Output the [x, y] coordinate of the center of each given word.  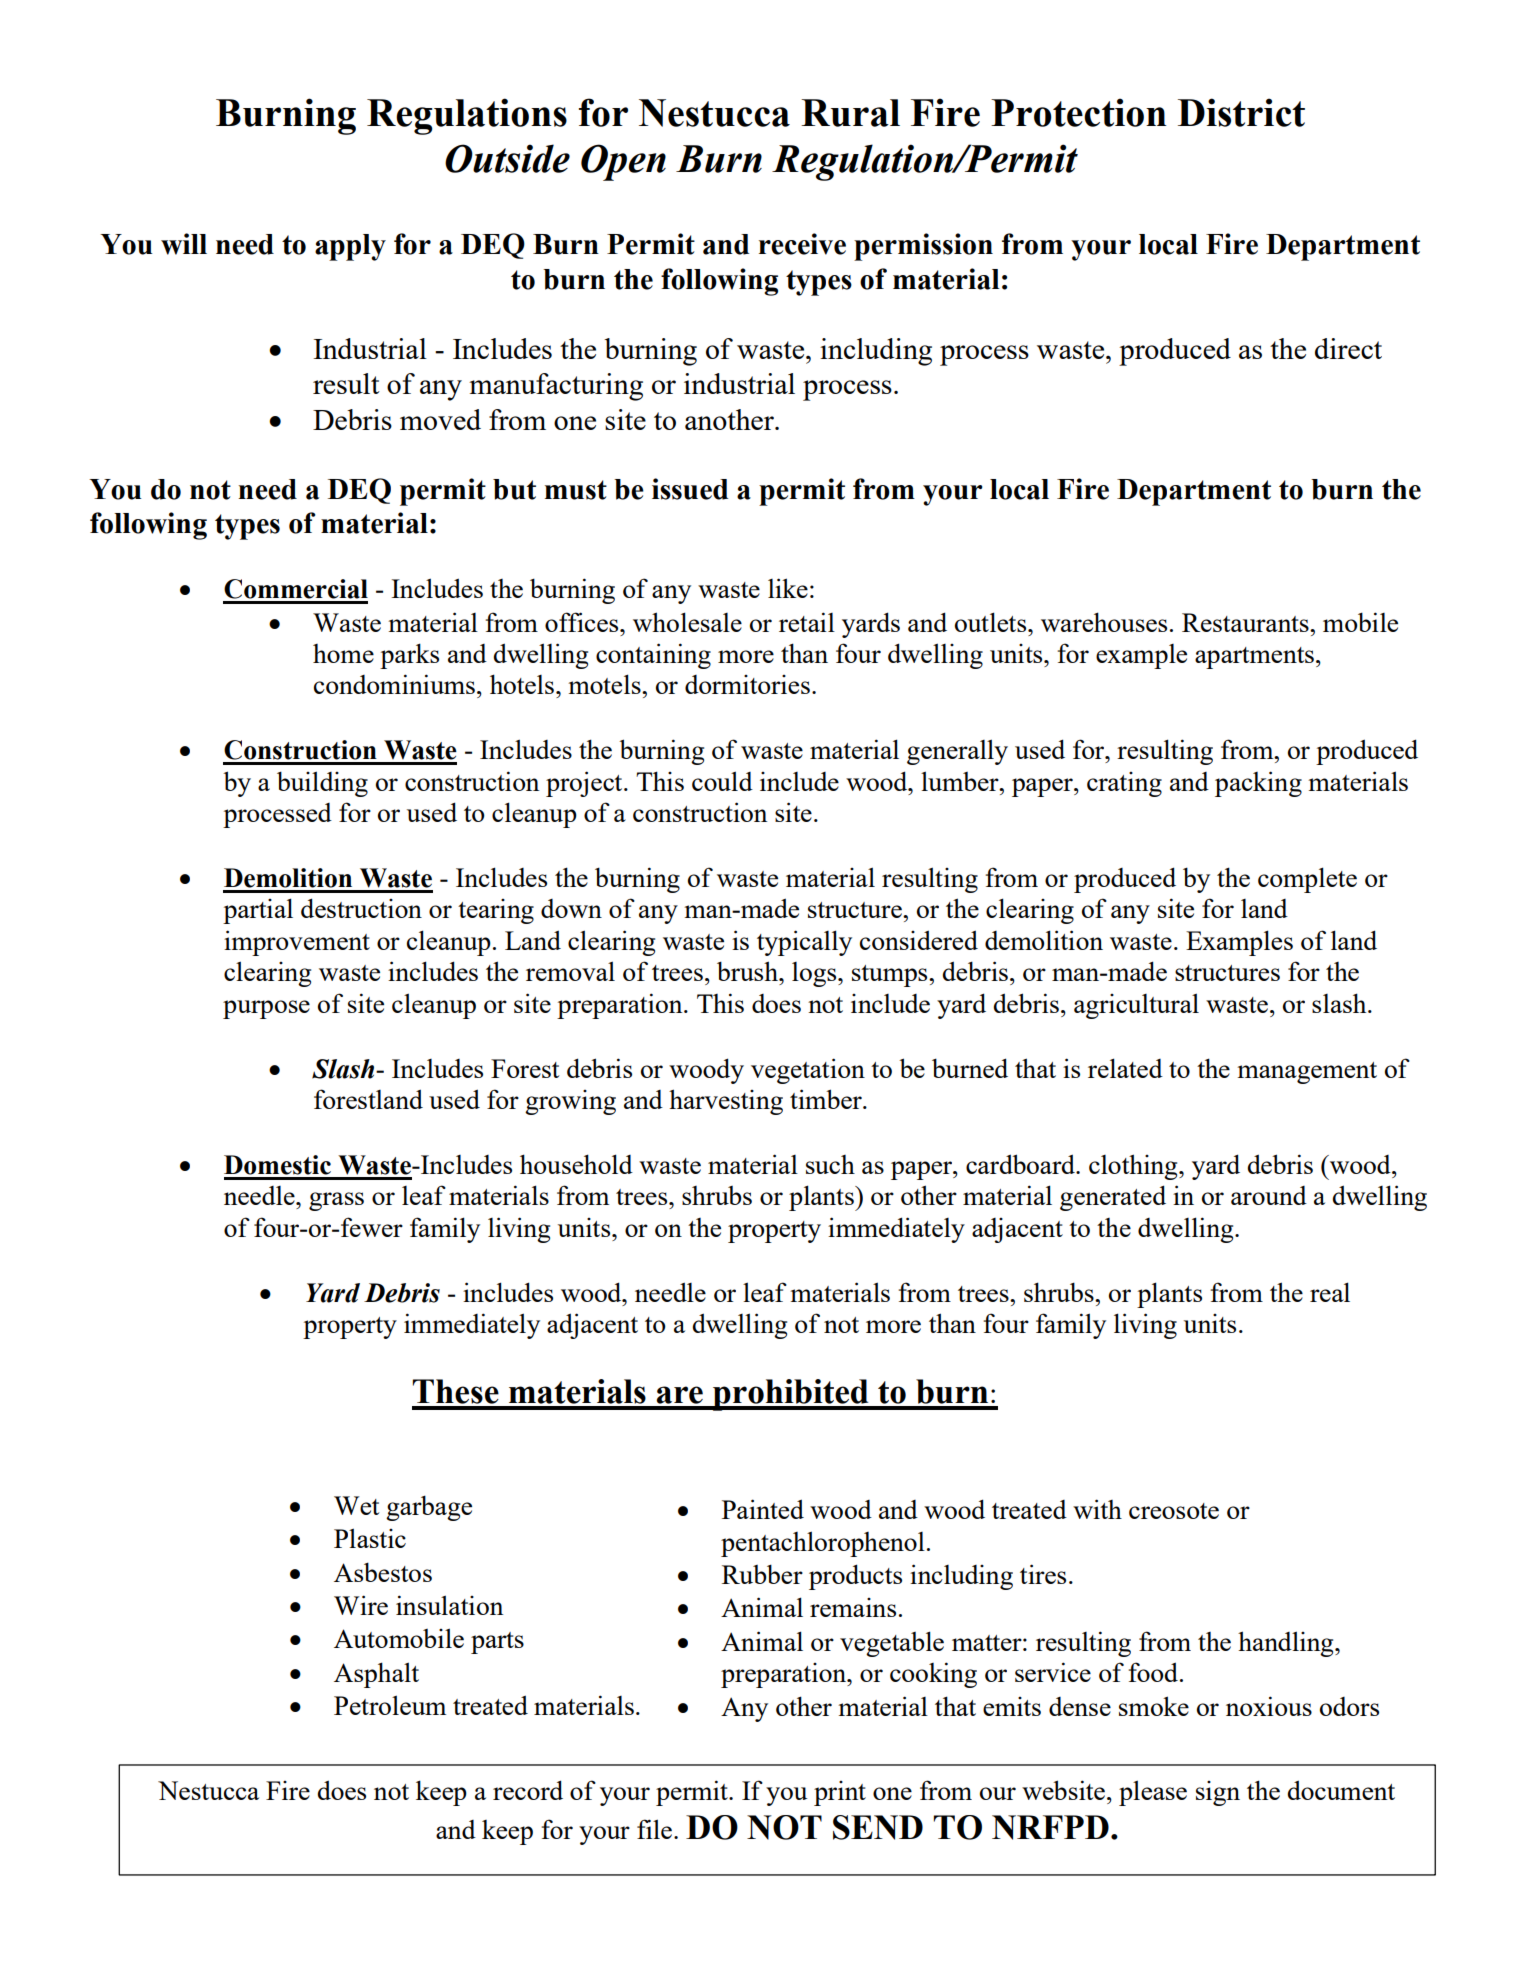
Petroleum [390, 1705]
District [1241, 112]
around [1269, 1195]
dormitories [747, 684]
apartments [1254, 658]
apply [350, 247]
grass [336, 1201]
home [343, 653]
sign [1218, 1793]
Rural [850, 113]
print [840, 1793]
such [830, 1164]
